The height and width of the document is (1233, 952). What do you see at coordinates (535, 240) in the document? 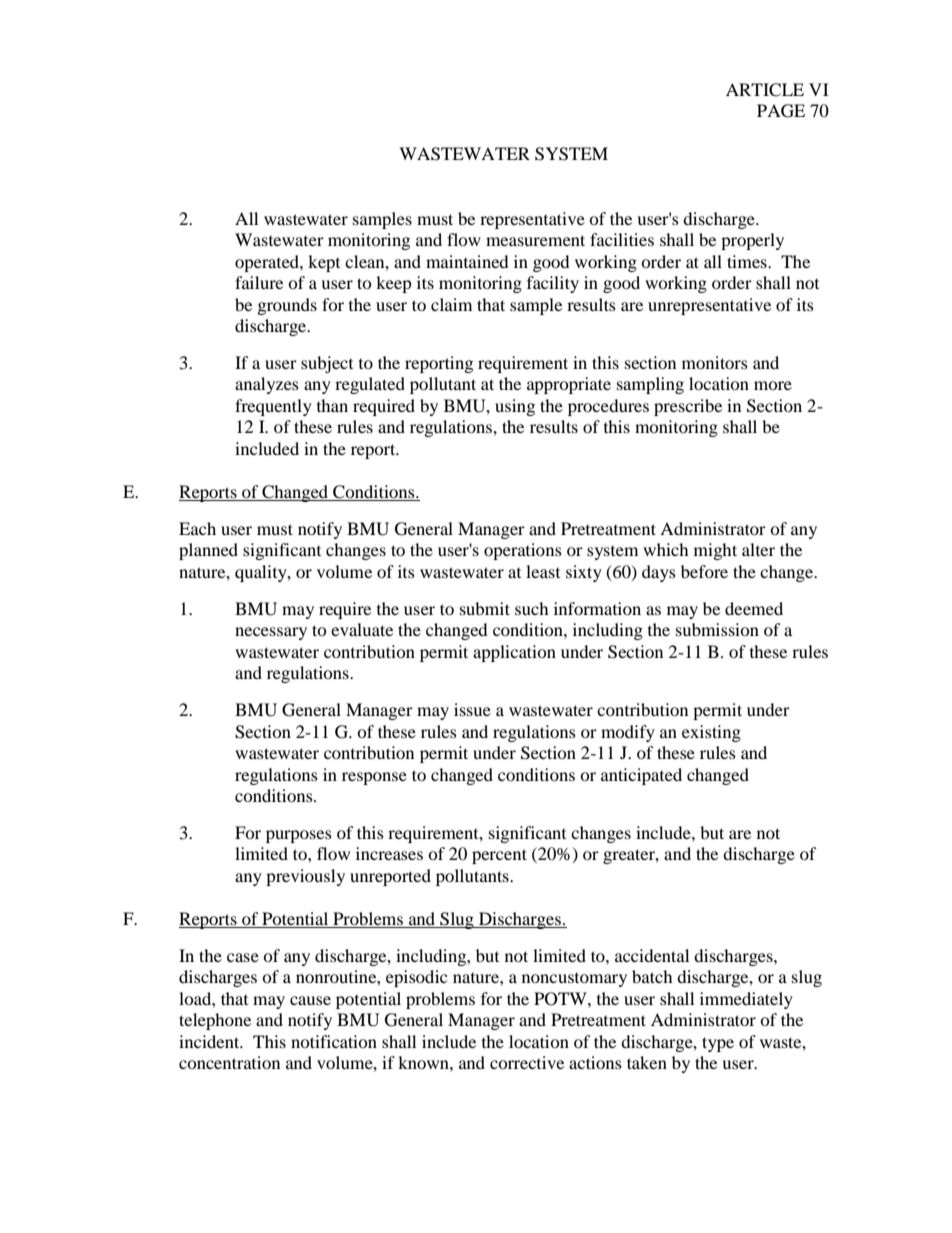
I see `measurement` at bounding box center [535, 240].
